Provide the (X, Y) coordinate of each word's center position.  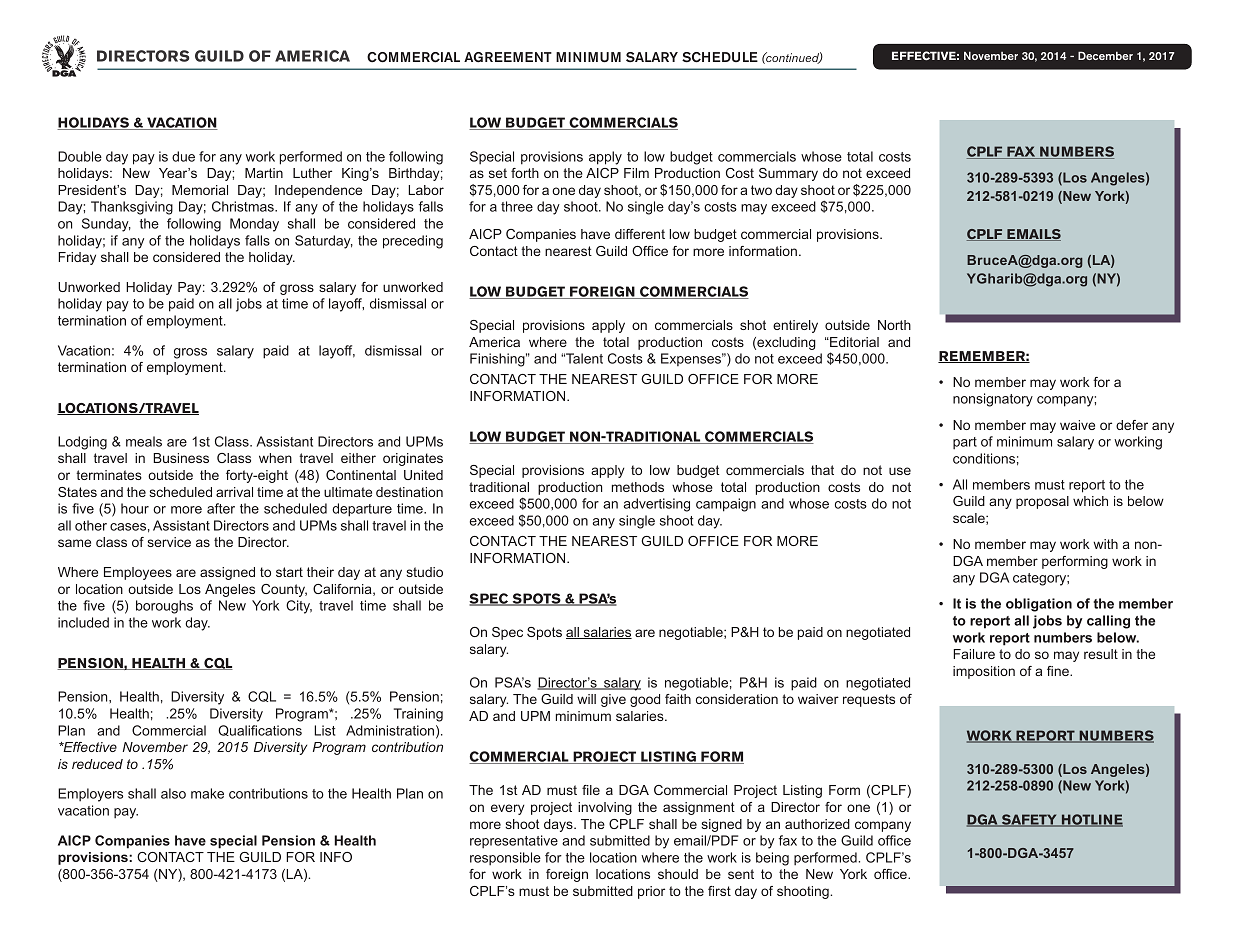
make (207, 793)
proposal (1042, 502)
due (183, 156)
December (1105, 55)
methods (638, 487)
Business (181, 458)
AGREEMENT (508, 57)
